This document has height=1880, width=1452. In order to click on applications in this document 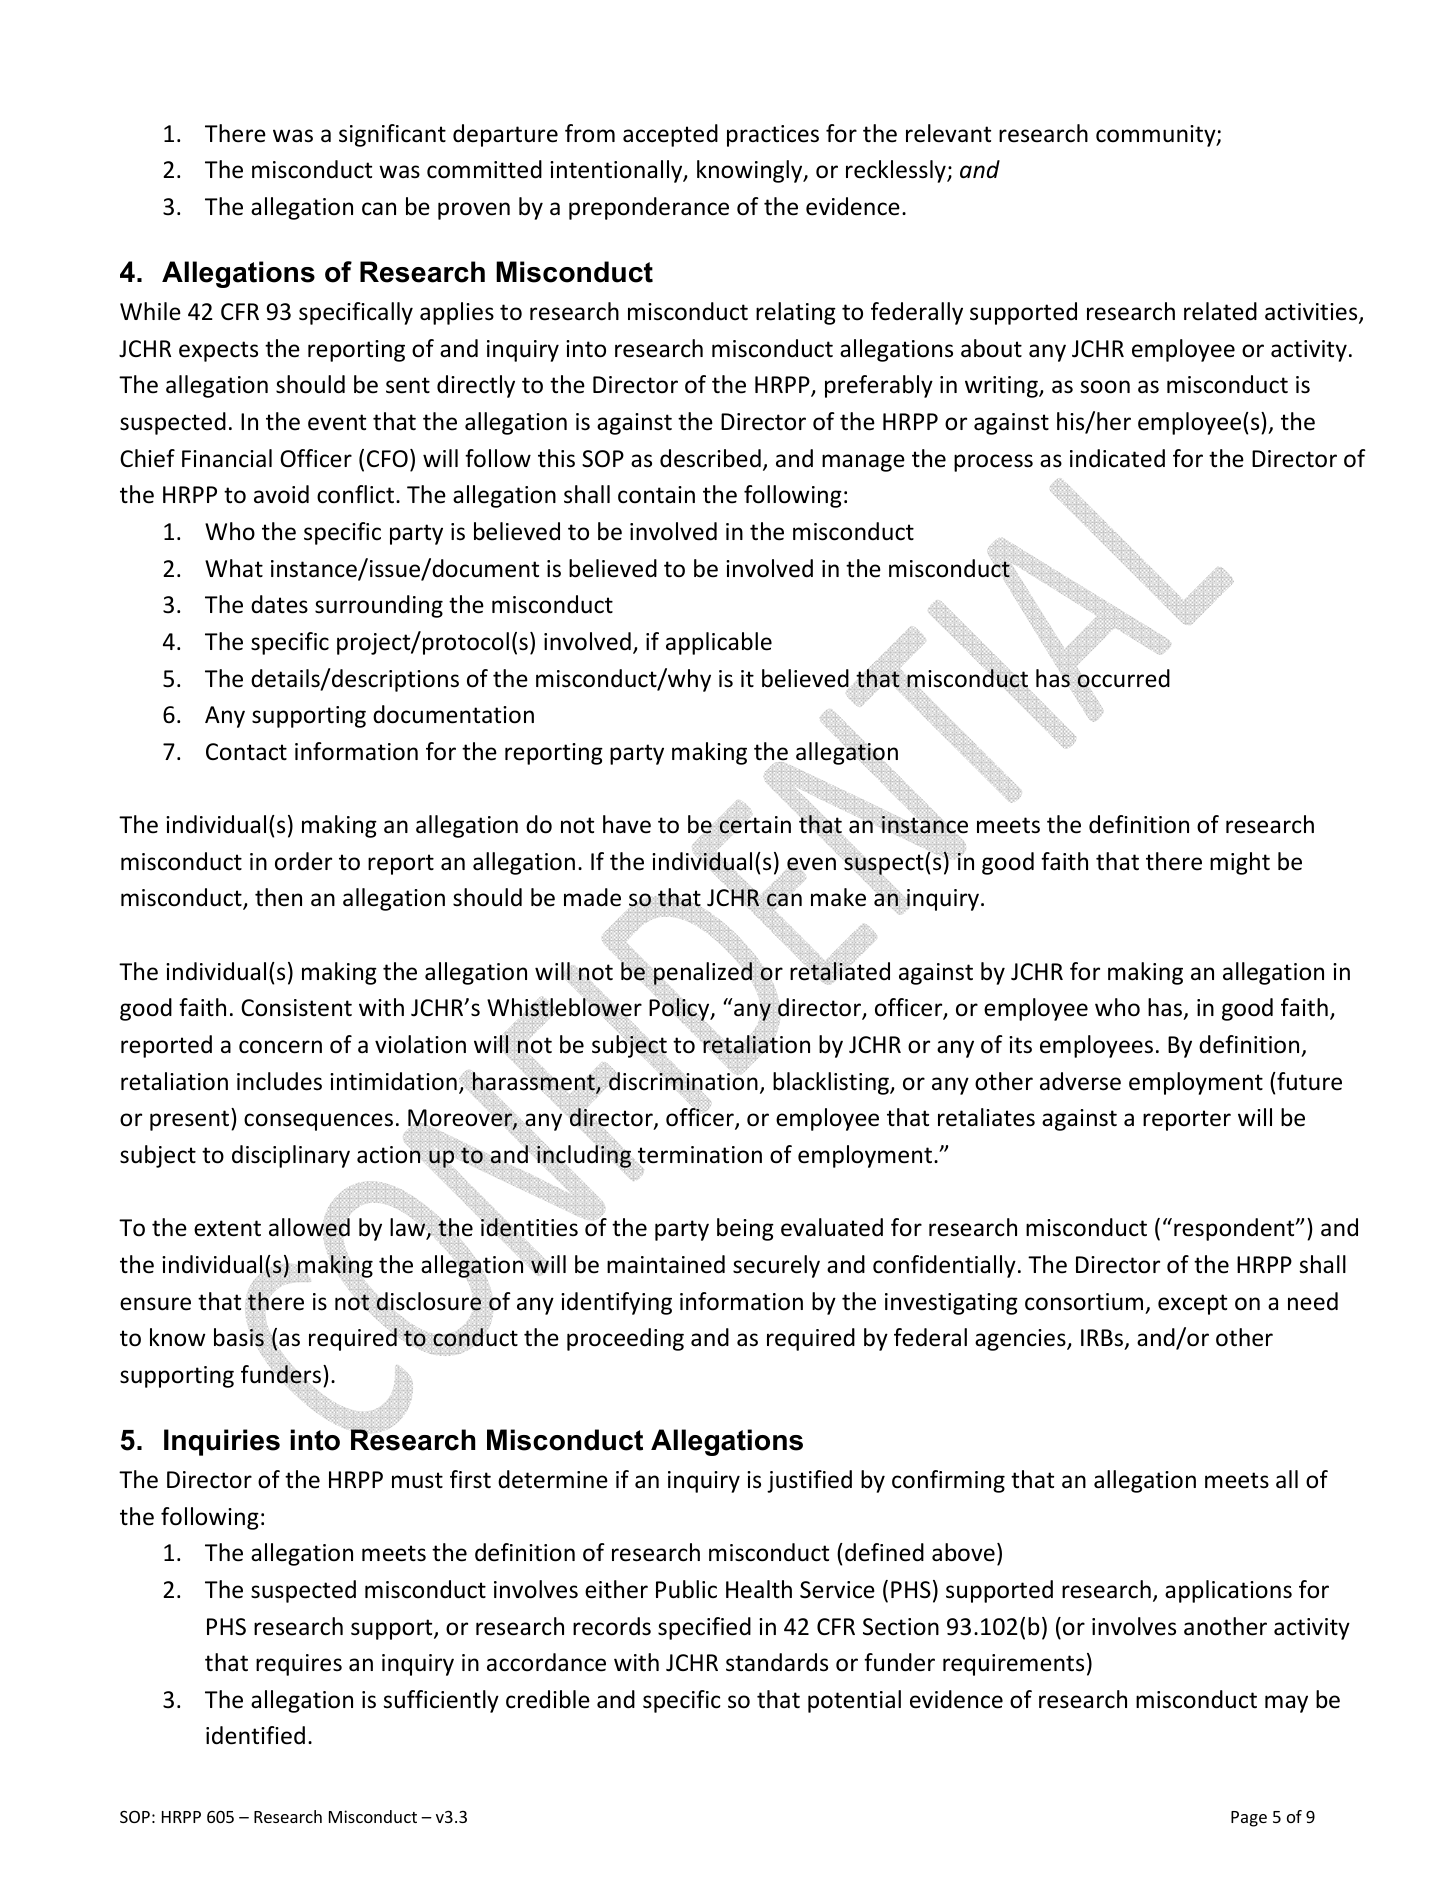, I will do `click(1228, 1591)`.
